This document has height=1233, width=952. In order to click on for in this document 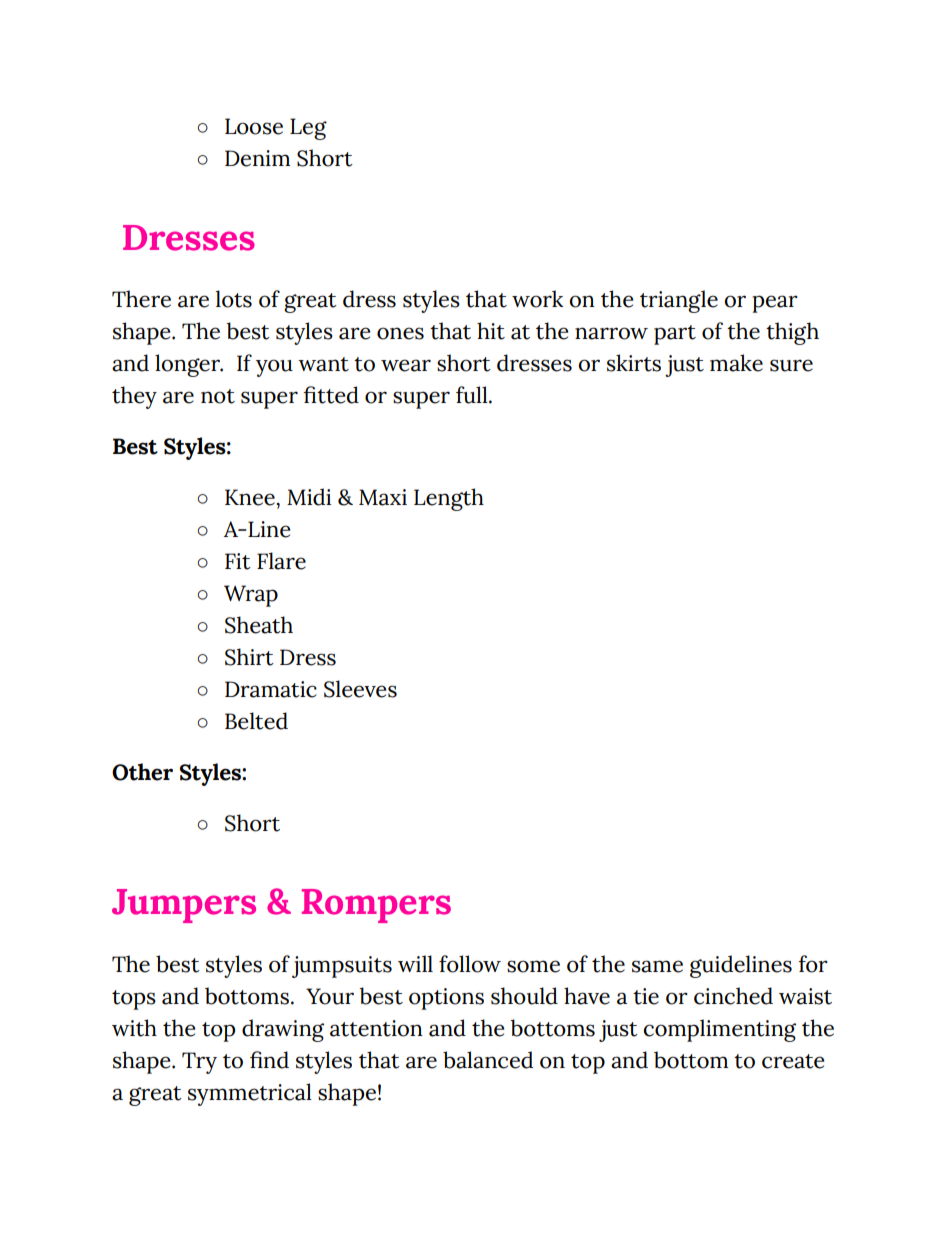, I will do `click(813, 964)`.
